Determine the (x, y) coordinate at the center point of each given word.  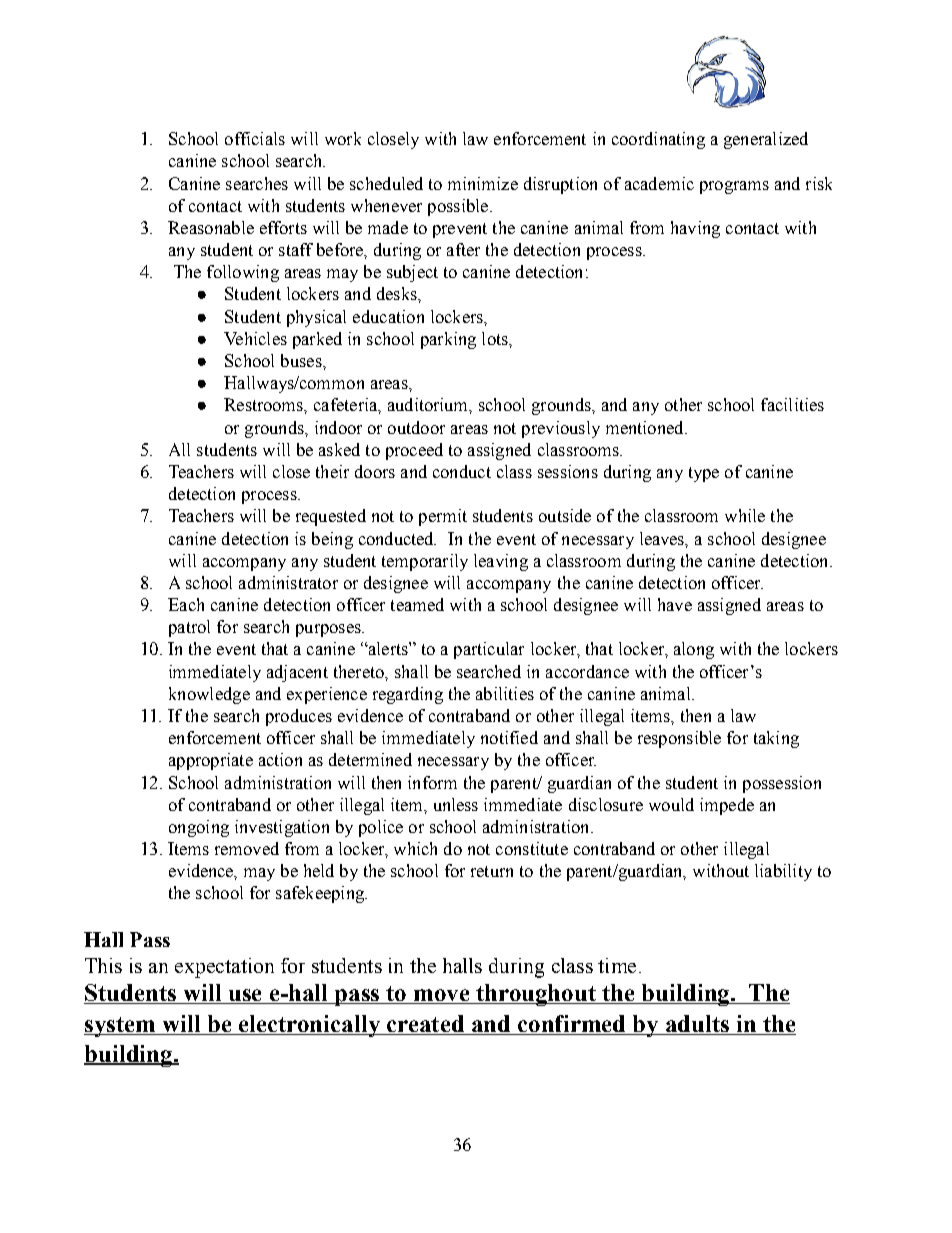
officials (255, 138)
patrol (189, 628)
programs (734, 187)
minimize (483, 183)
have (675, 604)
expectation (224, 968)
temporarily (425, 562)
